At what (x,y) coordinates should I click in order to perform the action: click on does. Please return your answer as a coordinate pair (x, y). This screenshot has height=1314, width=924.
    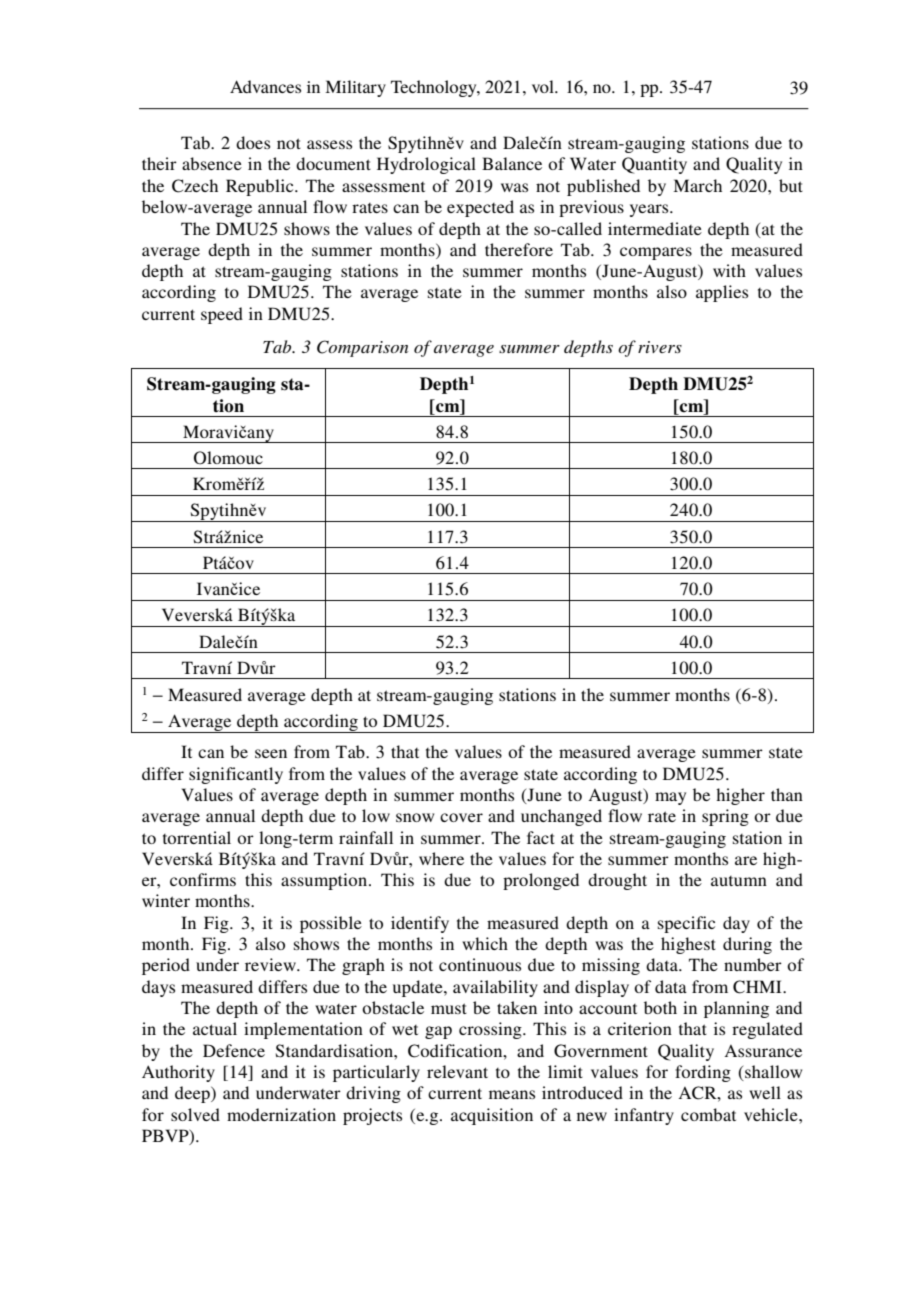
    Looking at the image, I should click on (253, 142).
